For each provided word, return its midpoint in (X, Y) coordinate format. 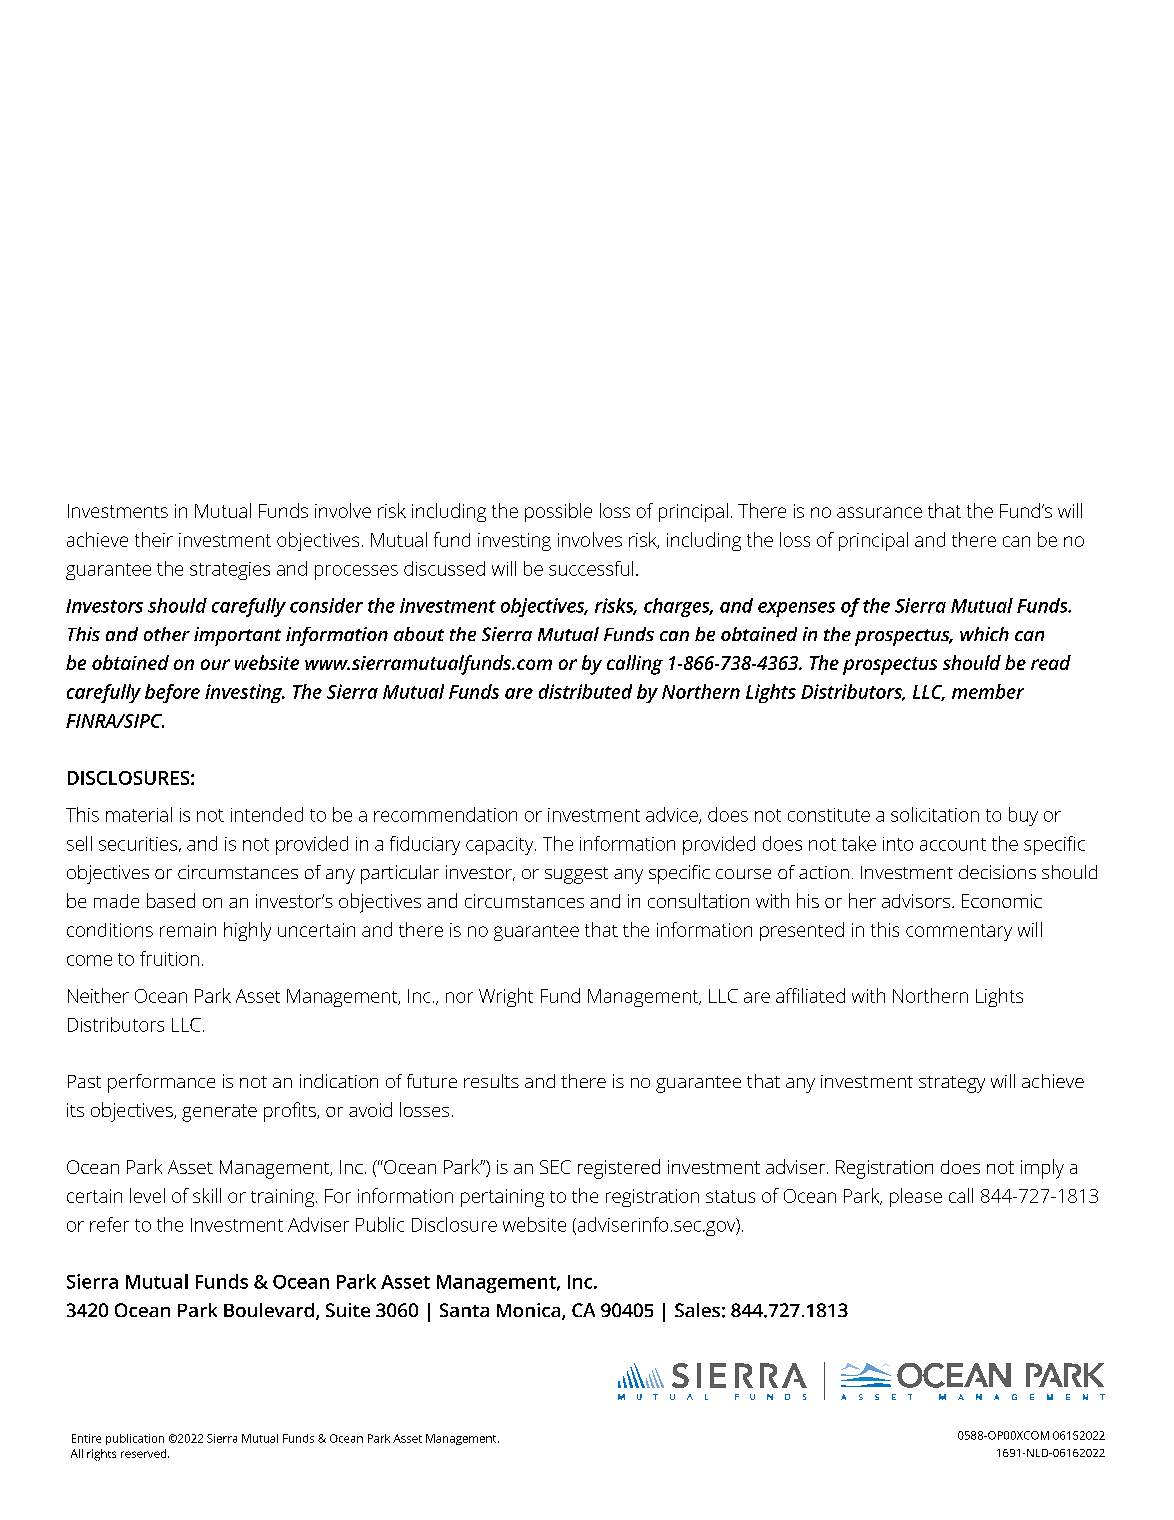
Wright (506, 997)
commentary (959, 932)
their (154, 539)
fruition (169, 958)
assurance (879, 512)
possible (558, 512)
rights (101, 1455)
